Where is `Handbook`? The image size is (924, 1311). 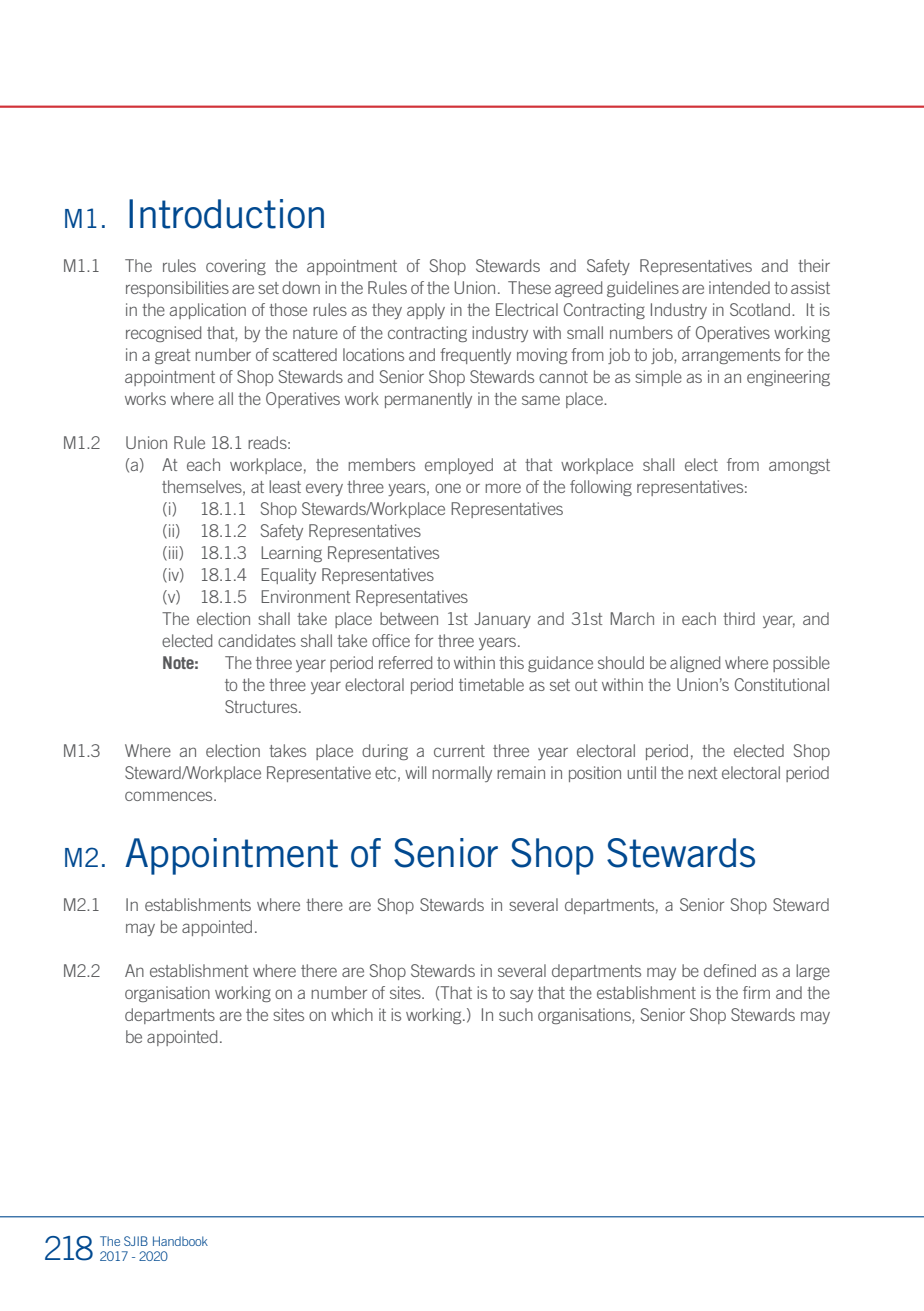
Handbook is located at coordinates (180, 1241).
